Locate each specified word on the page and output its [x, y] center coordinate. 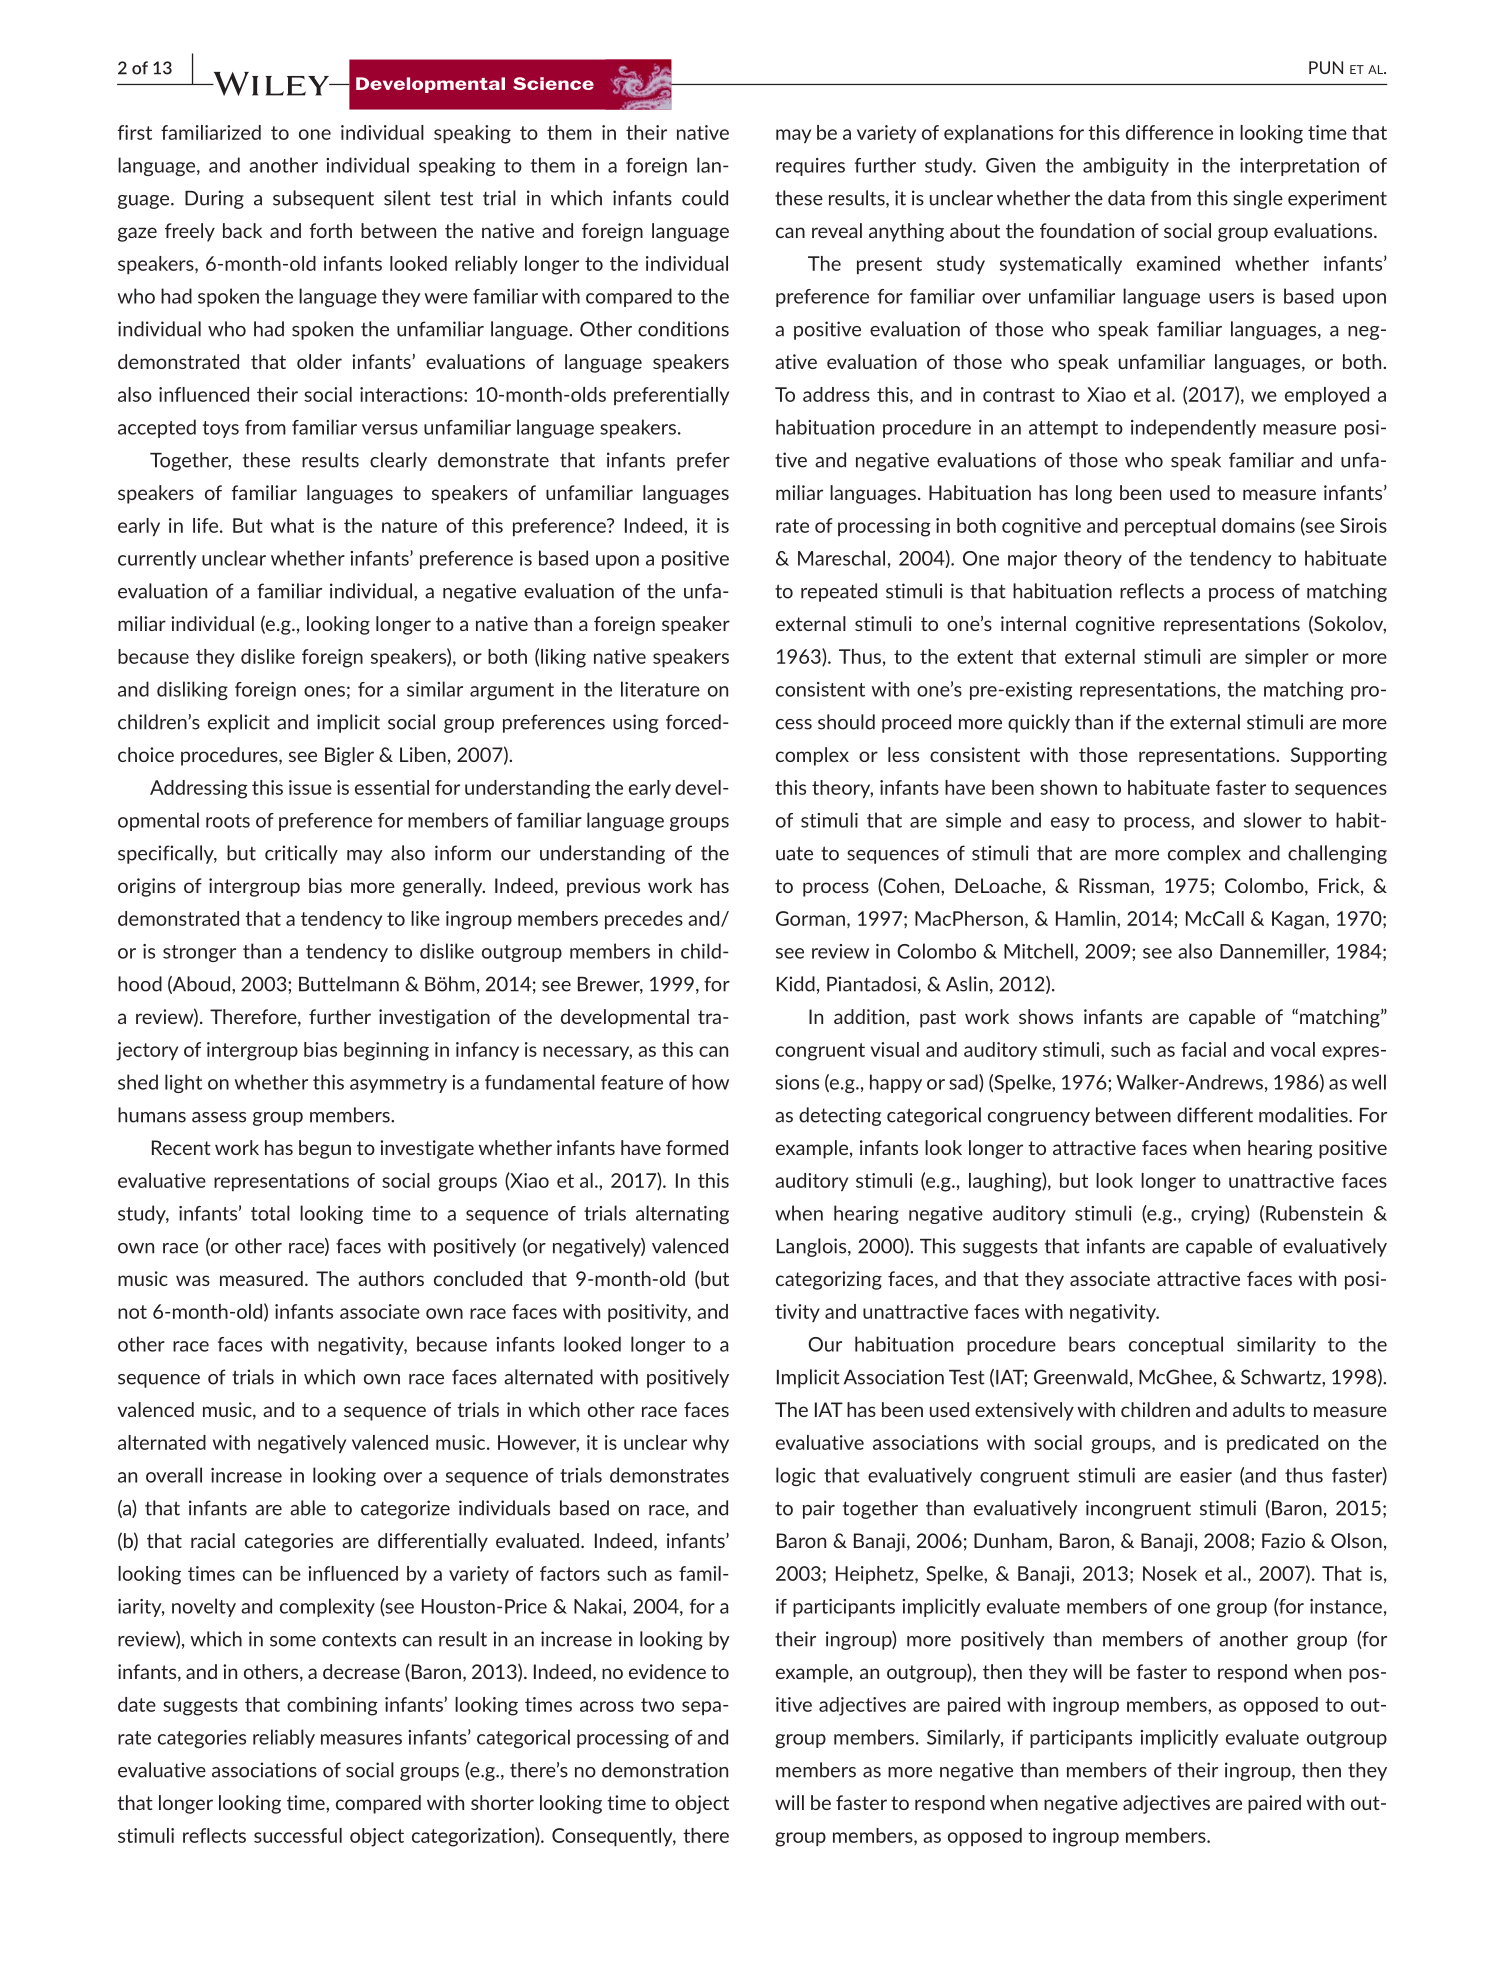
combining [332, 1706]
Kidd [796, 984]
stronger [199, 953]
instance [1346, 1606]
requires [810, 167]
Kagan [1298, 920]
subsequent [323, 199]
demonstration [665, 1770]
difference [1169, 132]
